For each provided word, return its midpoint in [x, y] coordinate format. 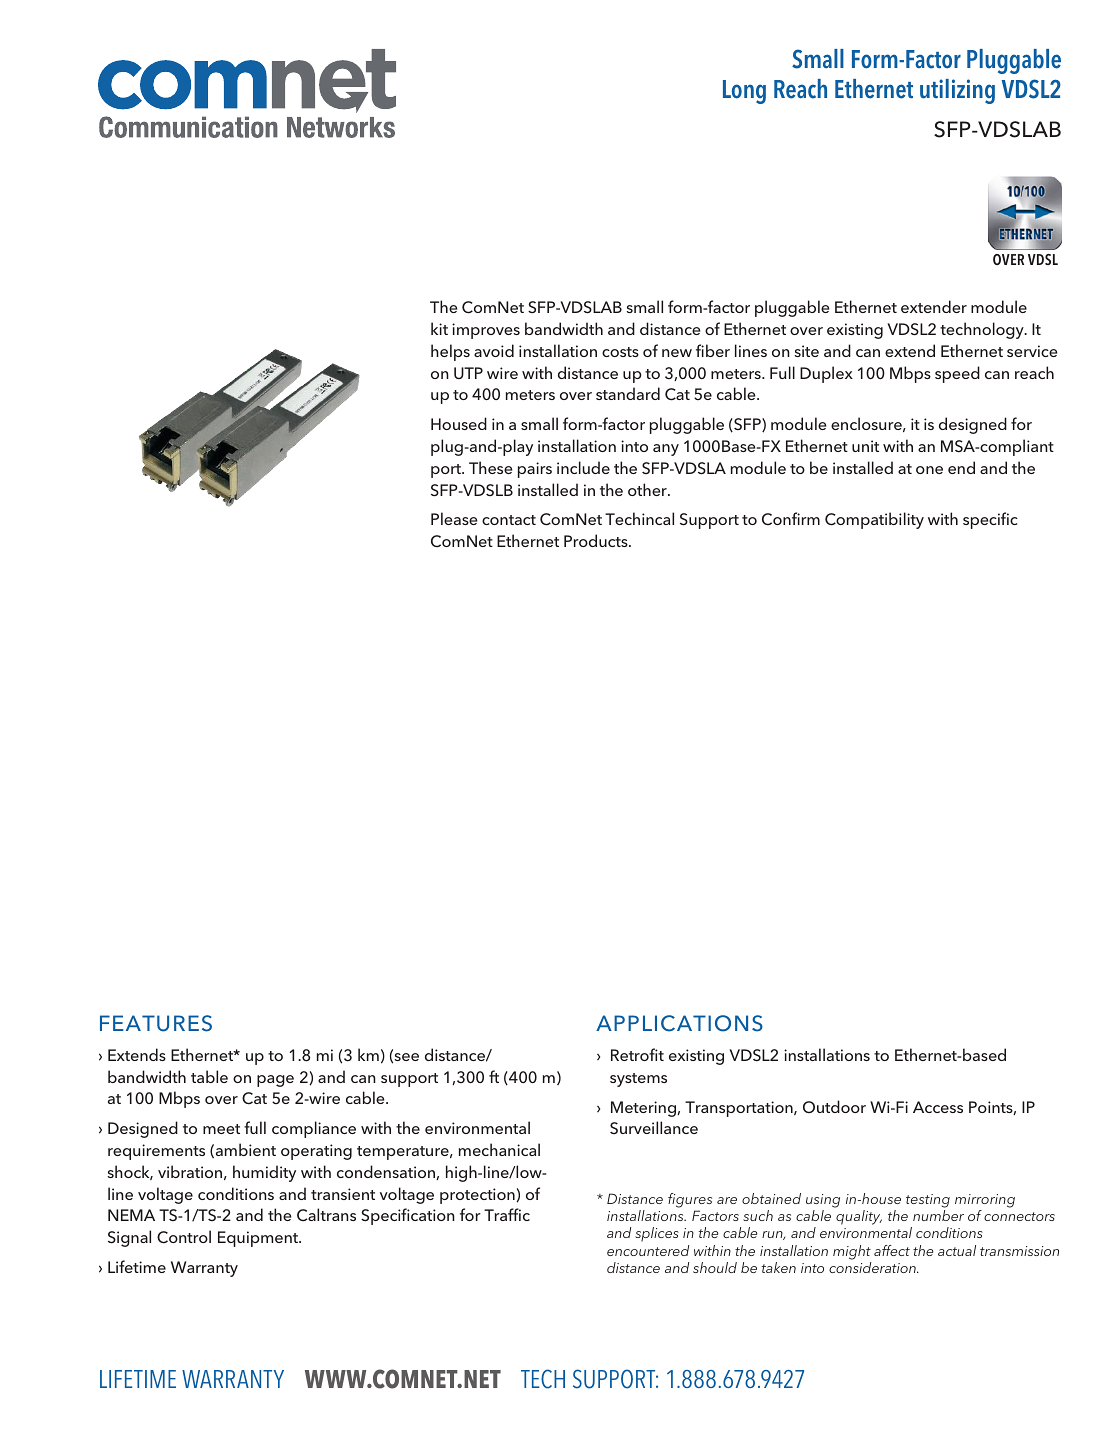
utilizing [957, 91]
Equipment [259, 1239]
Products [597, 540]
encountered [648, 1250]
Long [744, 92]
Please [454, 518]
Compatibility [874, 520]
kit [439, 328]
